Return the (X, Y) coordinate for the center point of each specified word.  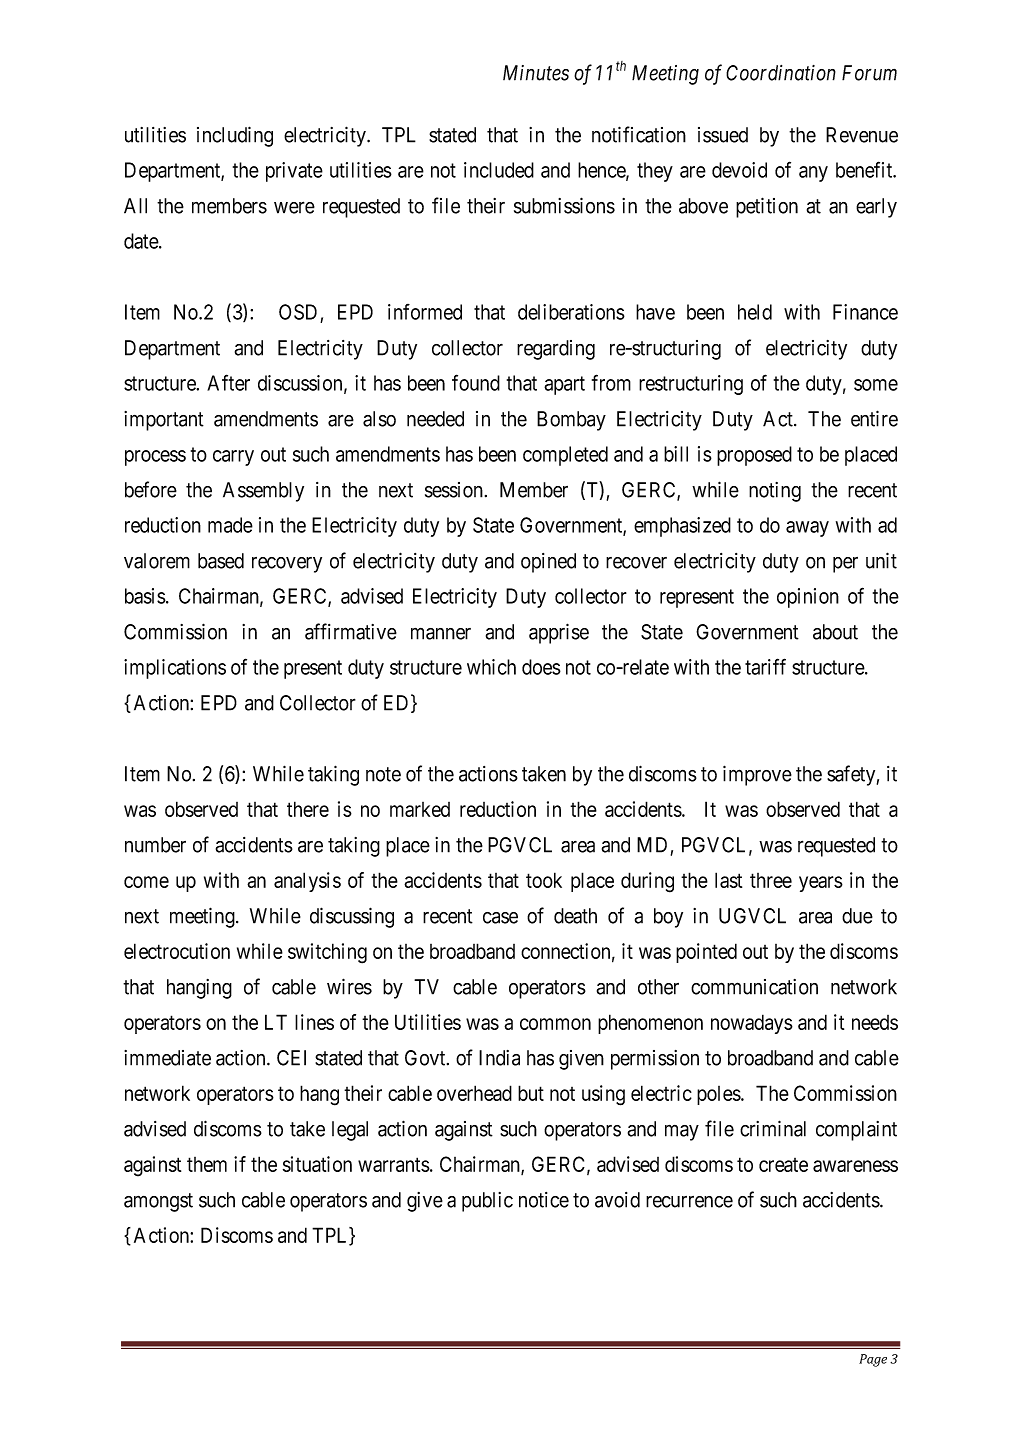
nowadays (752, 1024)
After (228, 382)
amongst (158, 1202)
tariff (765, 666)
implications (175, 669)
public (487, 1202)
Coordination (781, 73)
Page (873, 1360)
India (499, 1058)
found (476, 382)
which (491, 667)
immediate (167, 1058)
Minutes (536, 73)
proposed (754, 456)
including (235, 136)
